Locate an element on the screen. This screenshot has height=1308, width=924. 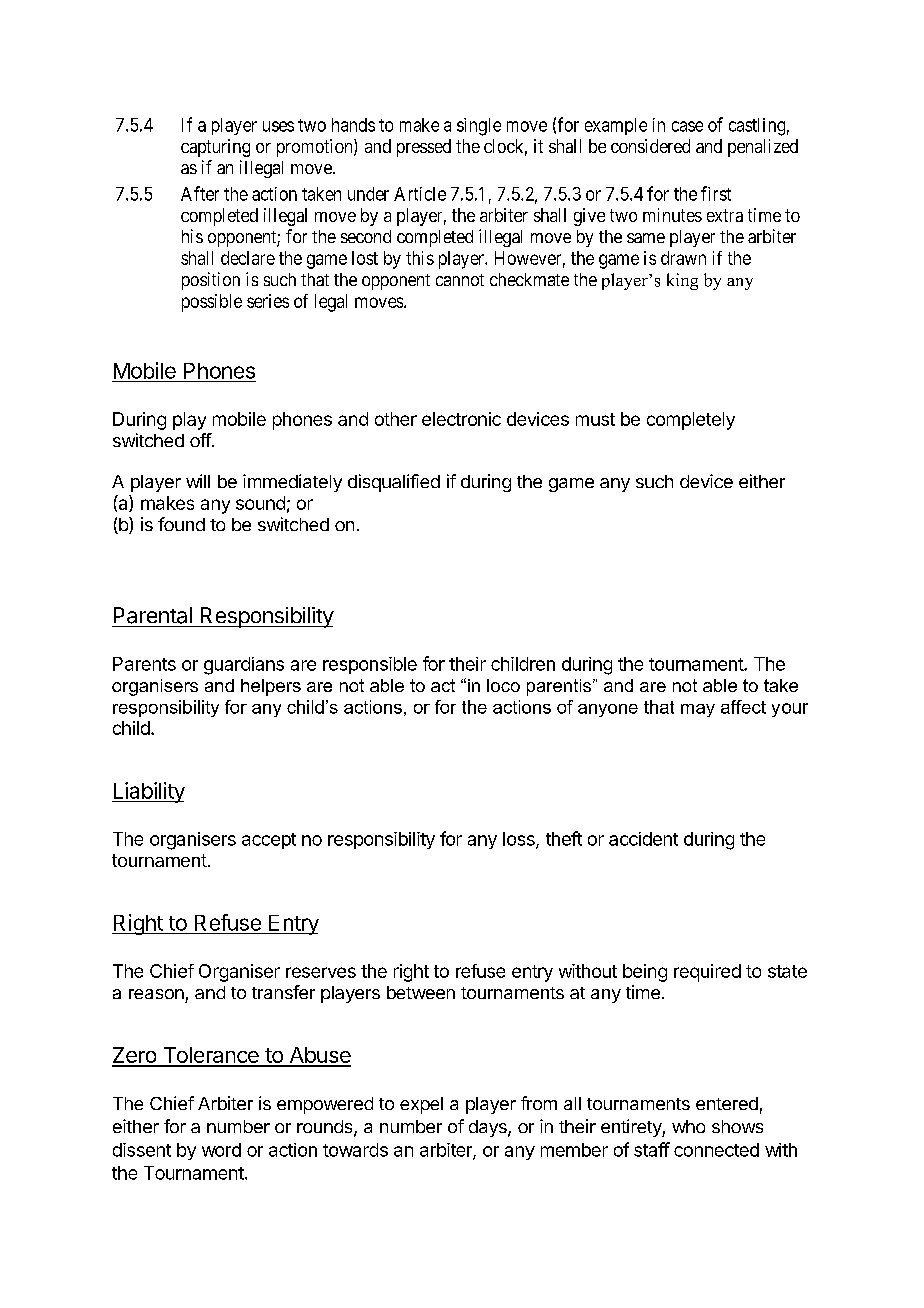
pressed is located at coordinates (424, 148).
